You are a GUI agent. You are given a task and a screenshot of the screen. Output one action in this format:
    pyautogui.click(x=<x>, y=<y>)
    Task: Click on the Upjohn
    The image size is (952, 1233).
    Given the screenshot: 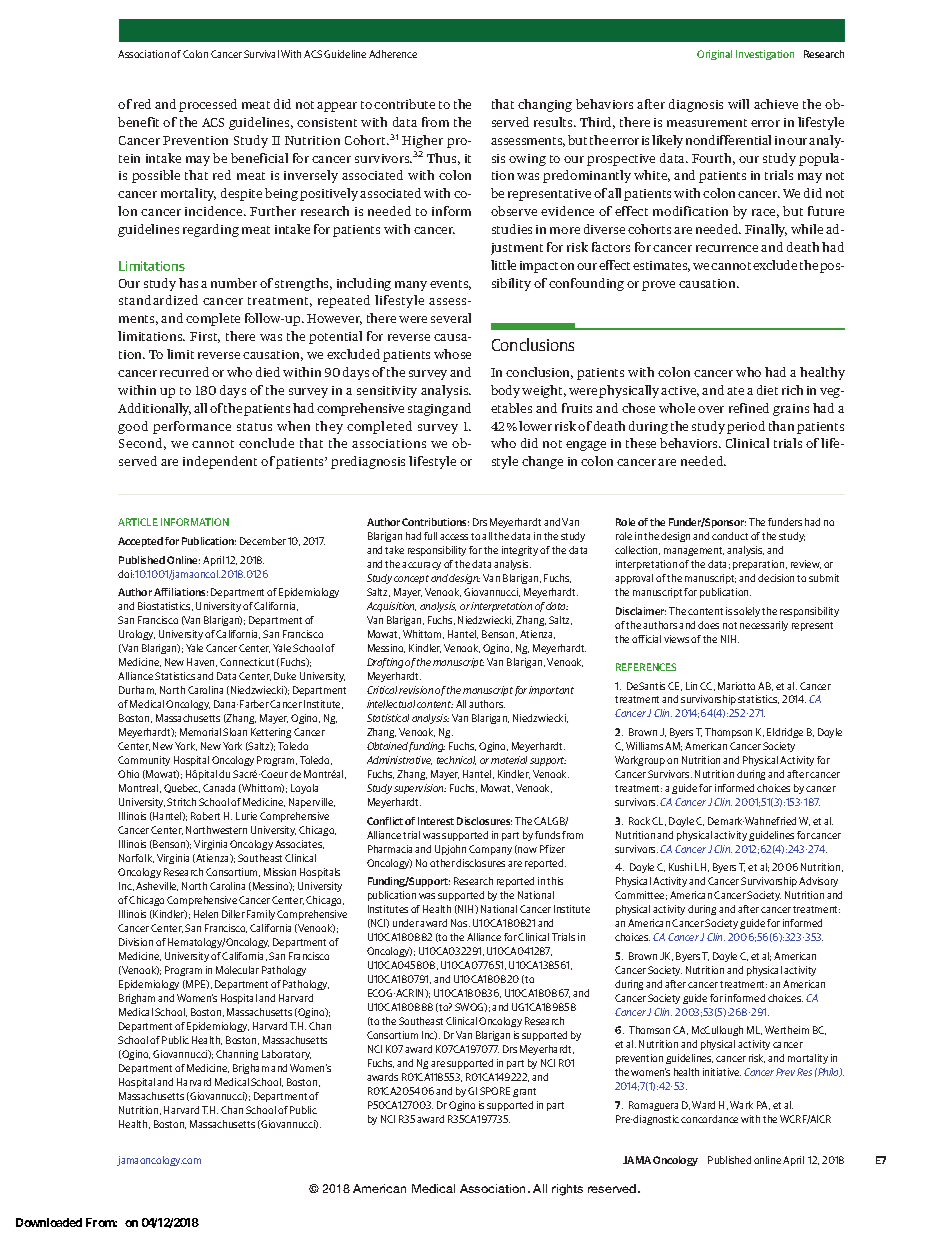 What is the action you would take?
    pyautogui.click(x=450, y=850)
